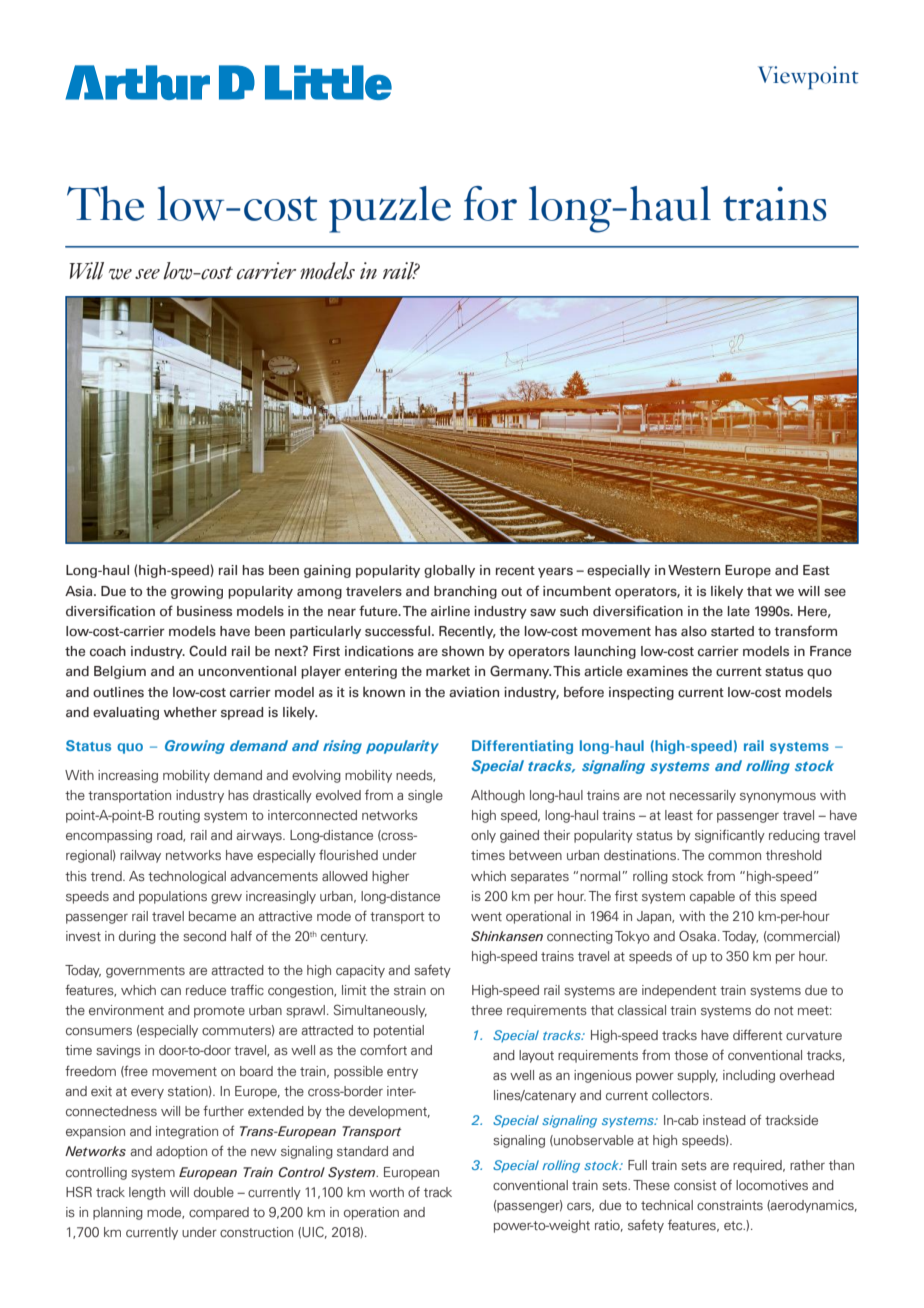 This screenshot has width=924, height=1308. Describe the element at coordinates (402, 1073) in the screenshot. I see `entry` at that location.
